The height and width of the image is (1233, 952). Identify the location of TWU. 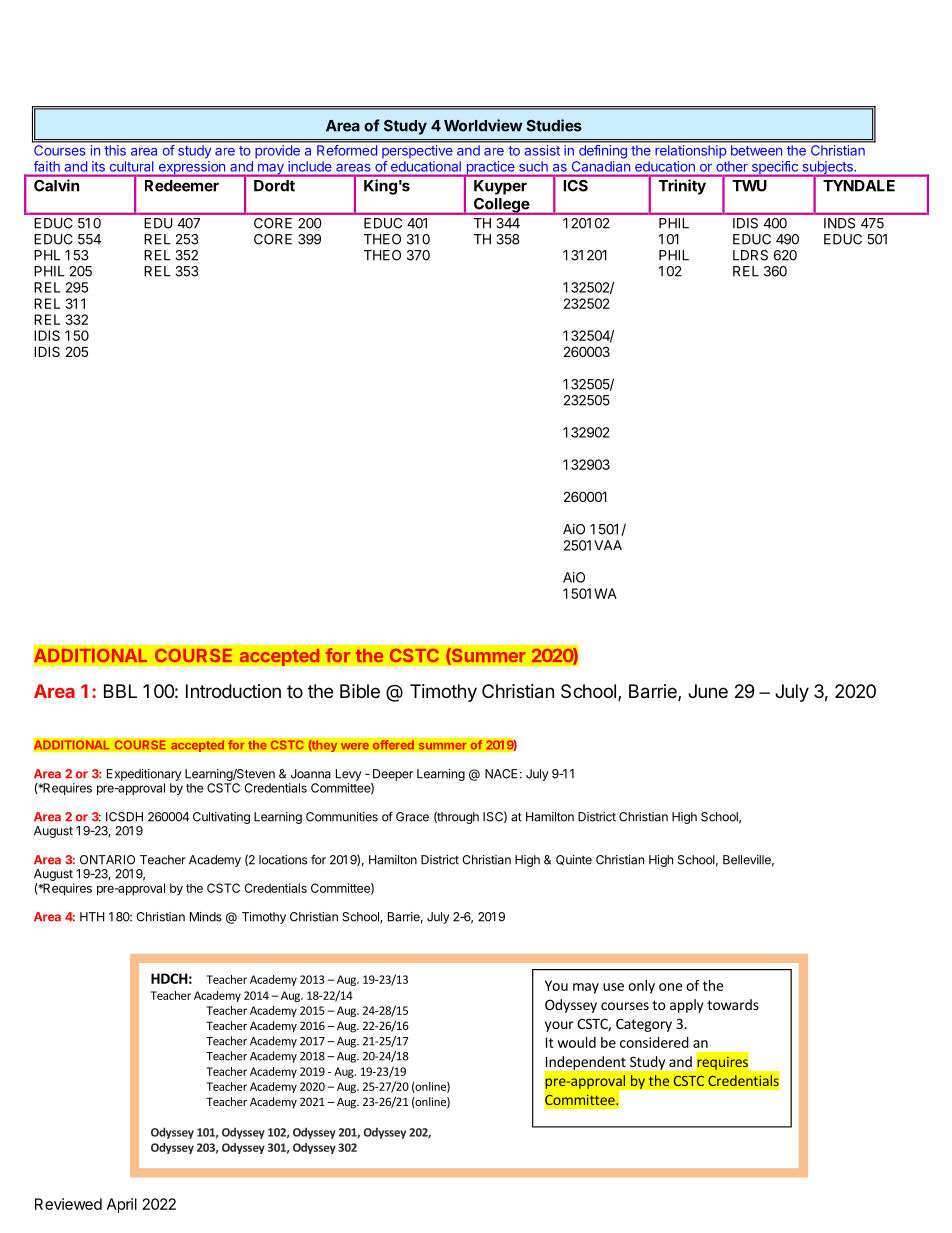
(749, 186).
